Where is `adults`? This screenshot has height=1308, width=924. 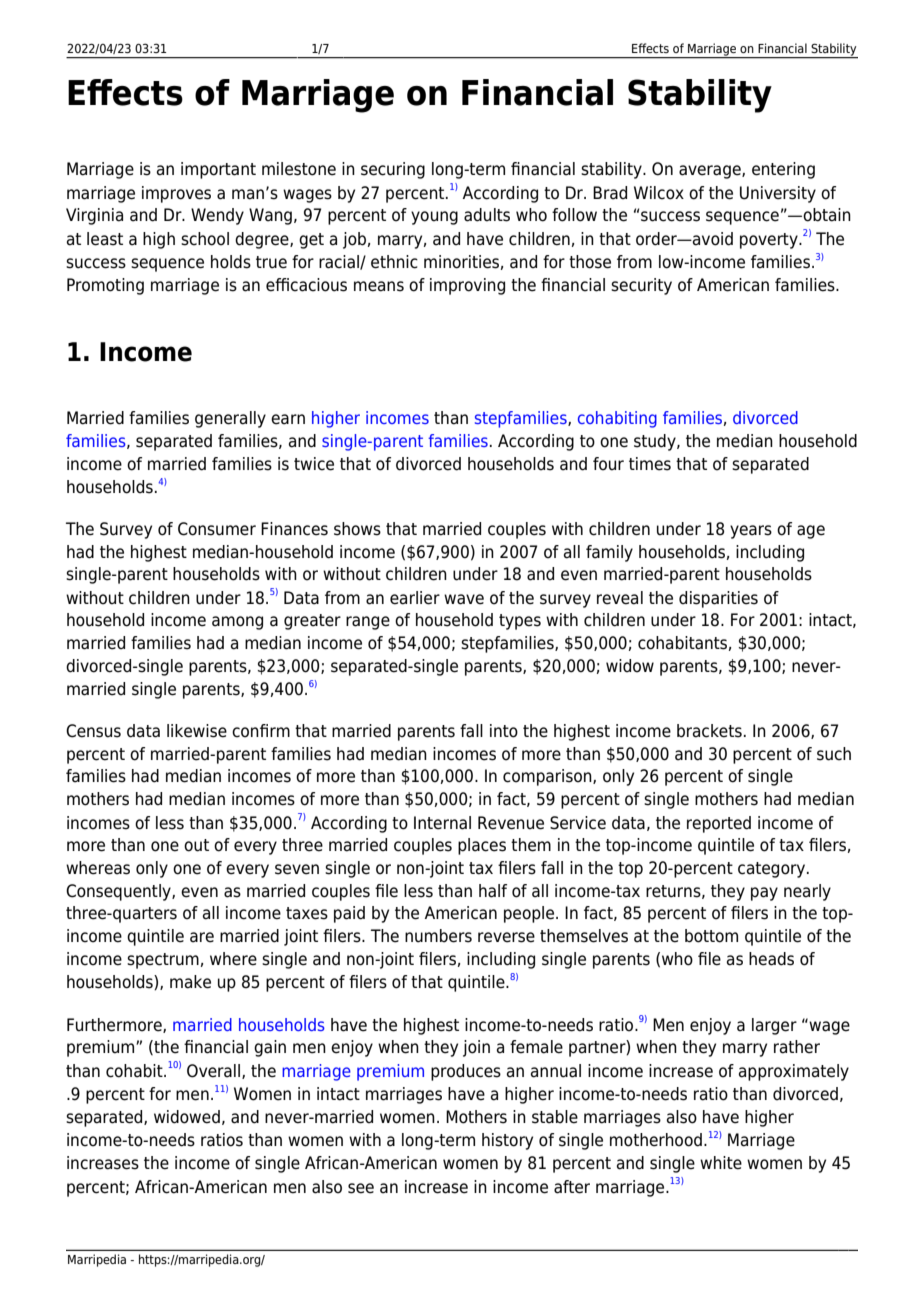
adults is located at coordinates (487, 215).
